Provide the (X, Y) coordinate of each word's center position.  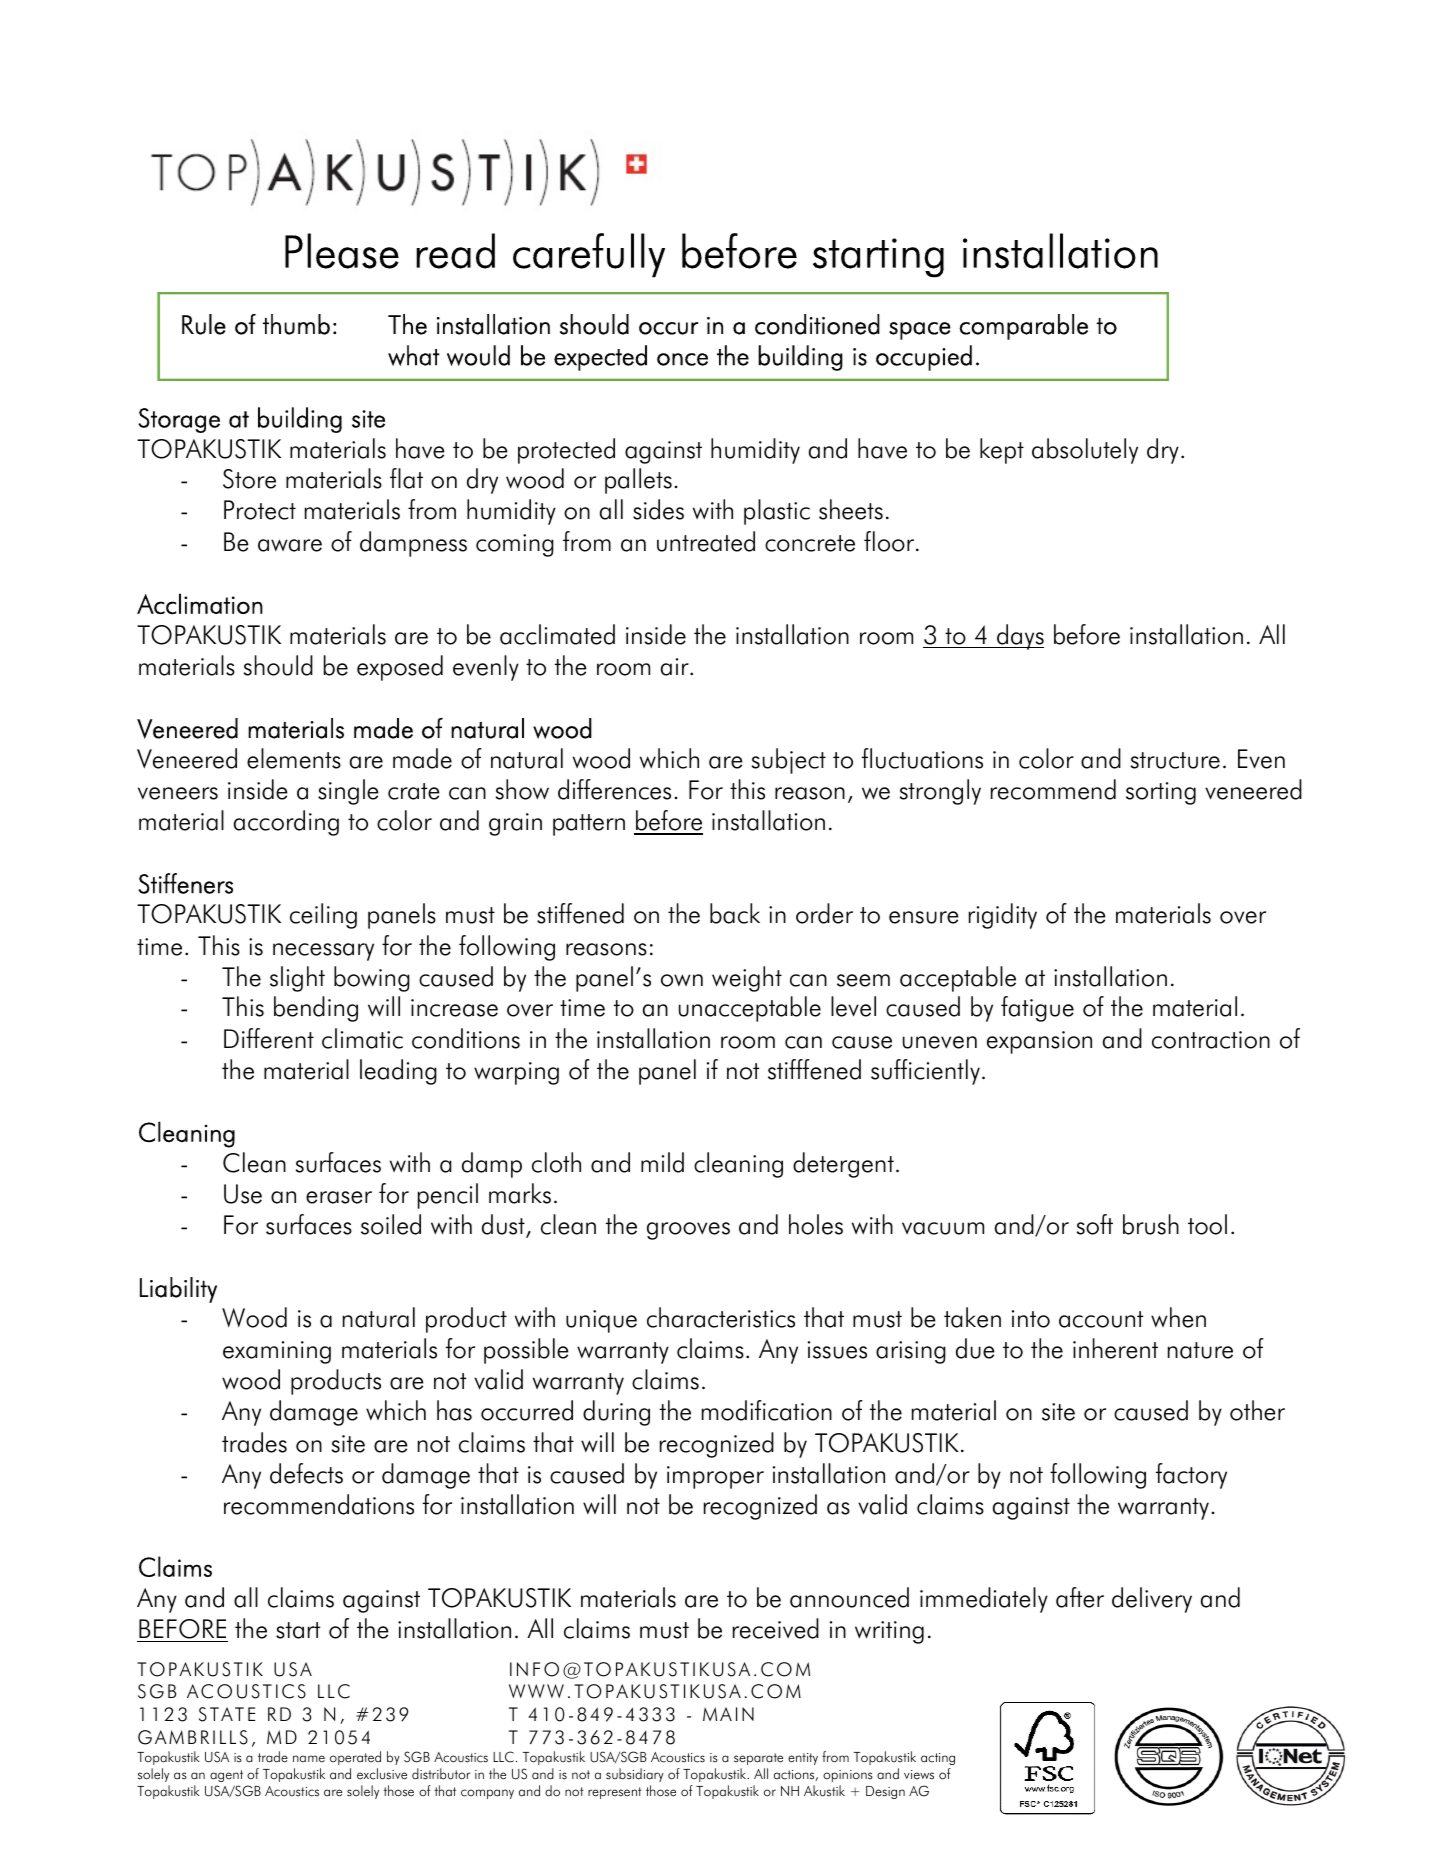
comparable (1023, 327)
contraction (1211, 1040)
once (682, 359)
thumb (296, 324)
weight (747, 979)
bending (316, 1009)
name (309, 1759)
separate (758, 1759)
